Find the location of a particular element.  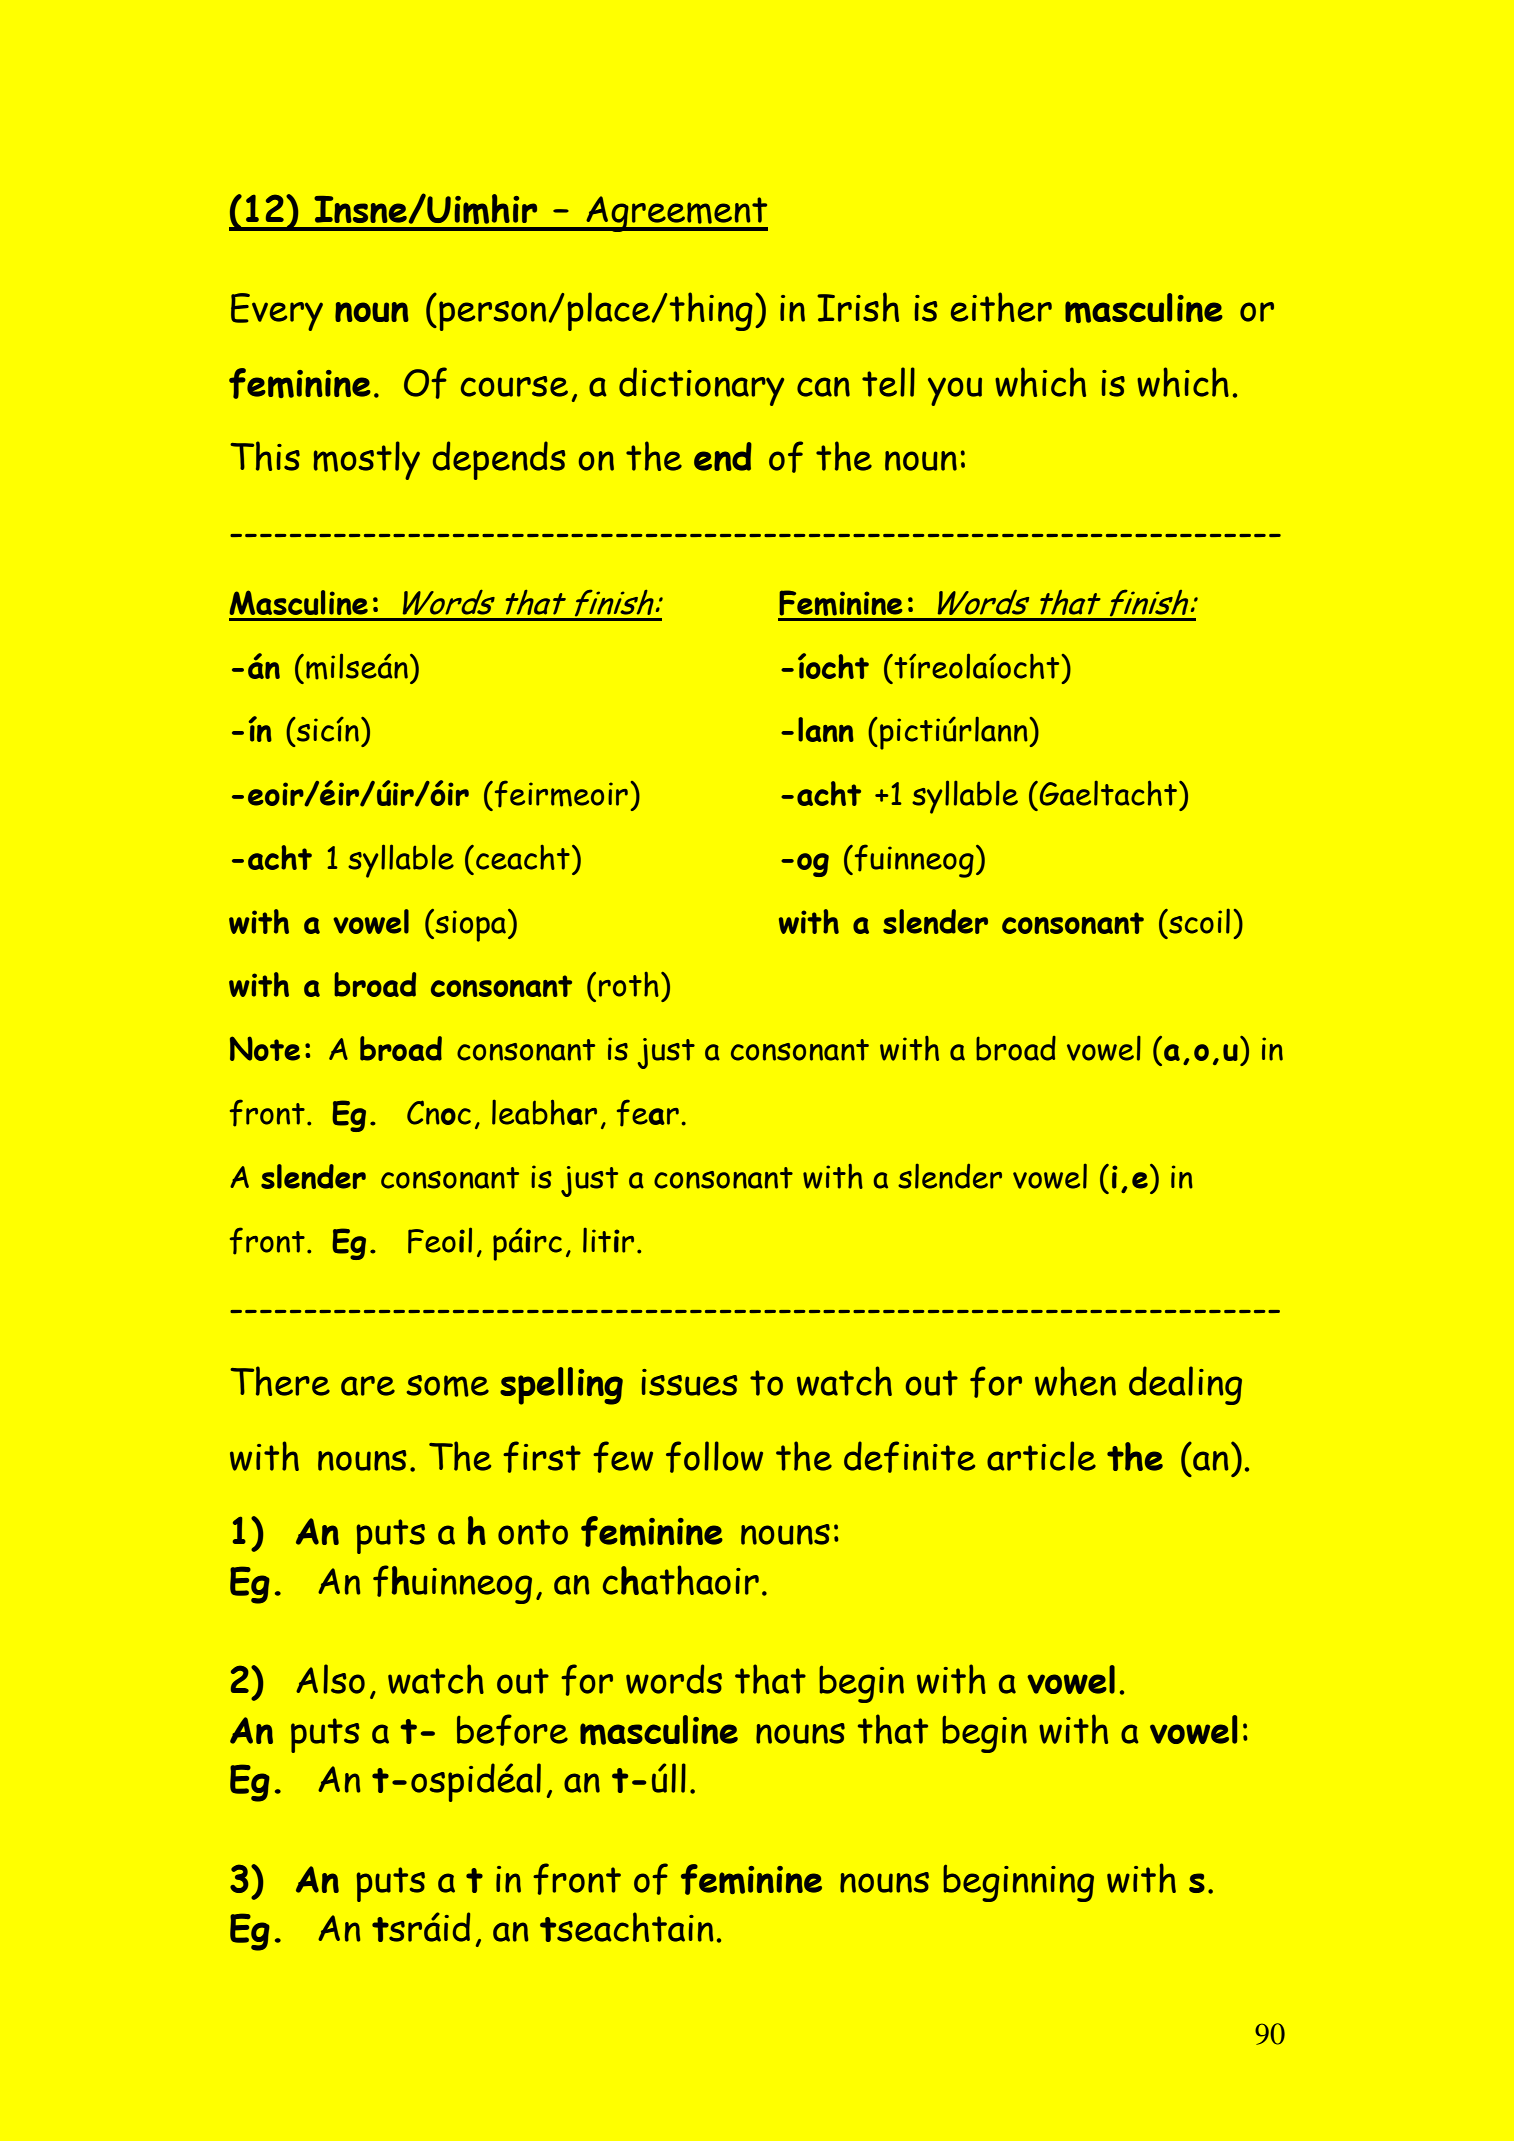

Also is located at coordinates (330, 1679).
